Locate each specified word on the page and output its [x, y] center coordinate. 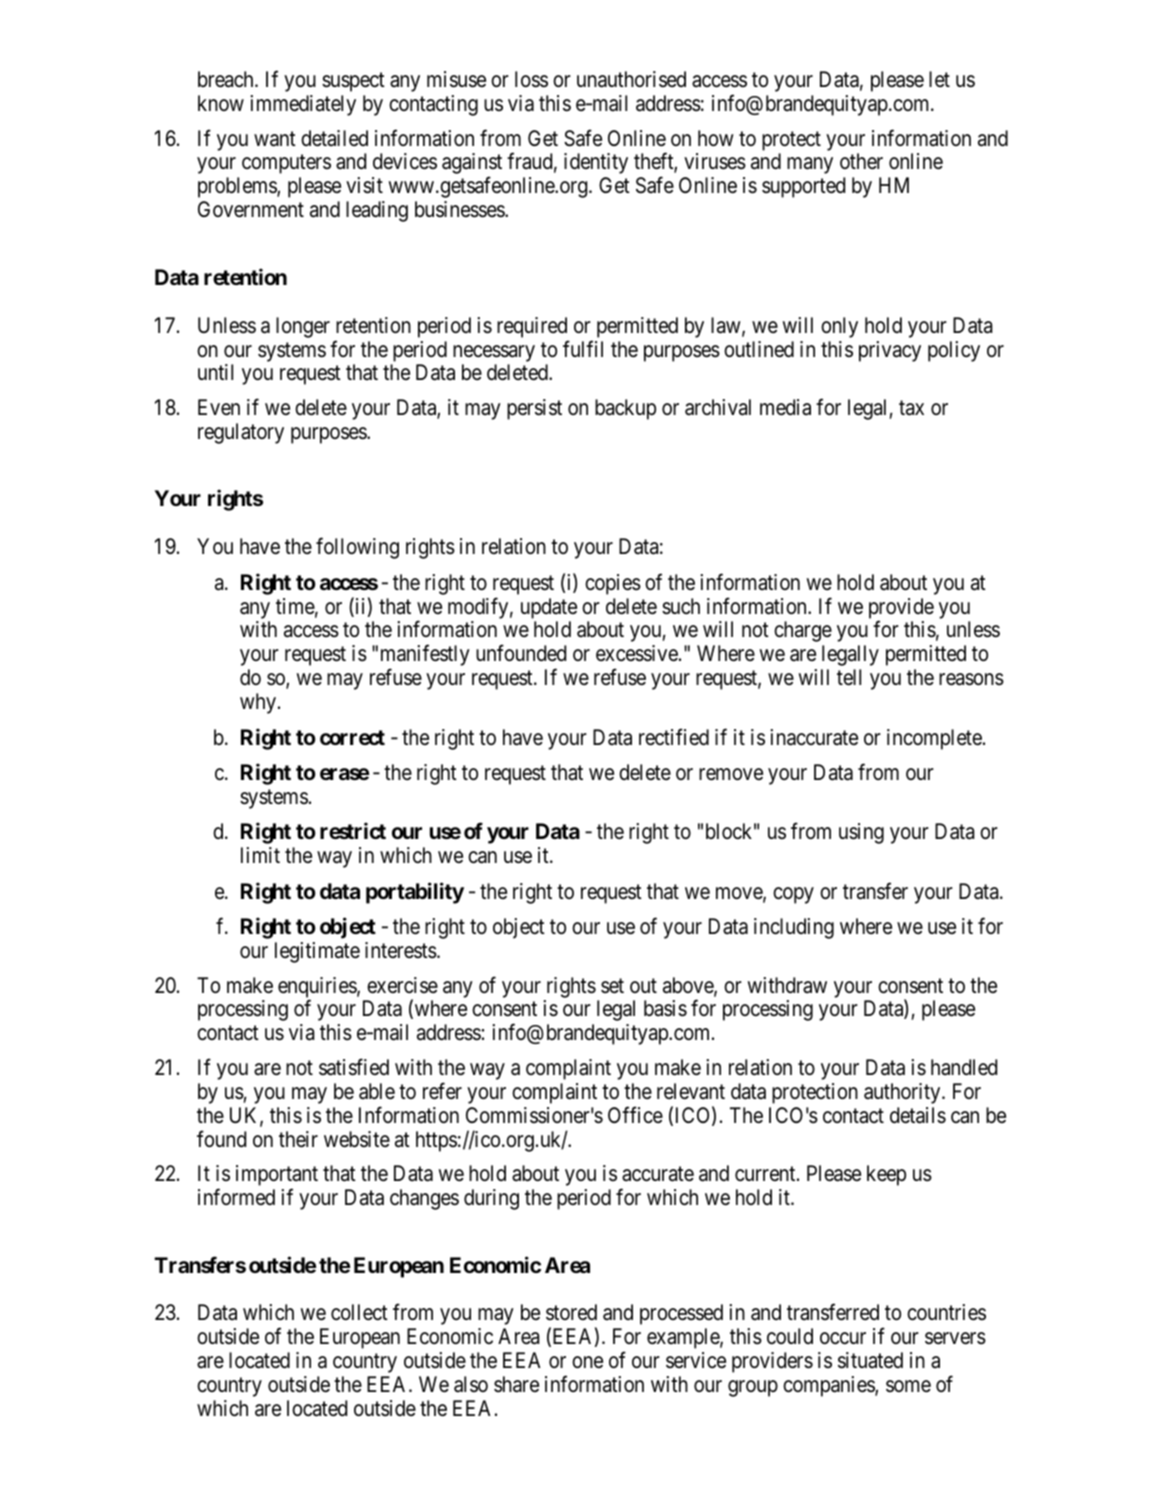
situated [870, 1360]
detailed [334, 138]
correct [352, 737]
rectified [674, 737]
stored [571, 1312]
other [861, 161]
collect [359, 1312]
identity [596, 163]
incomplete [934, 739]
